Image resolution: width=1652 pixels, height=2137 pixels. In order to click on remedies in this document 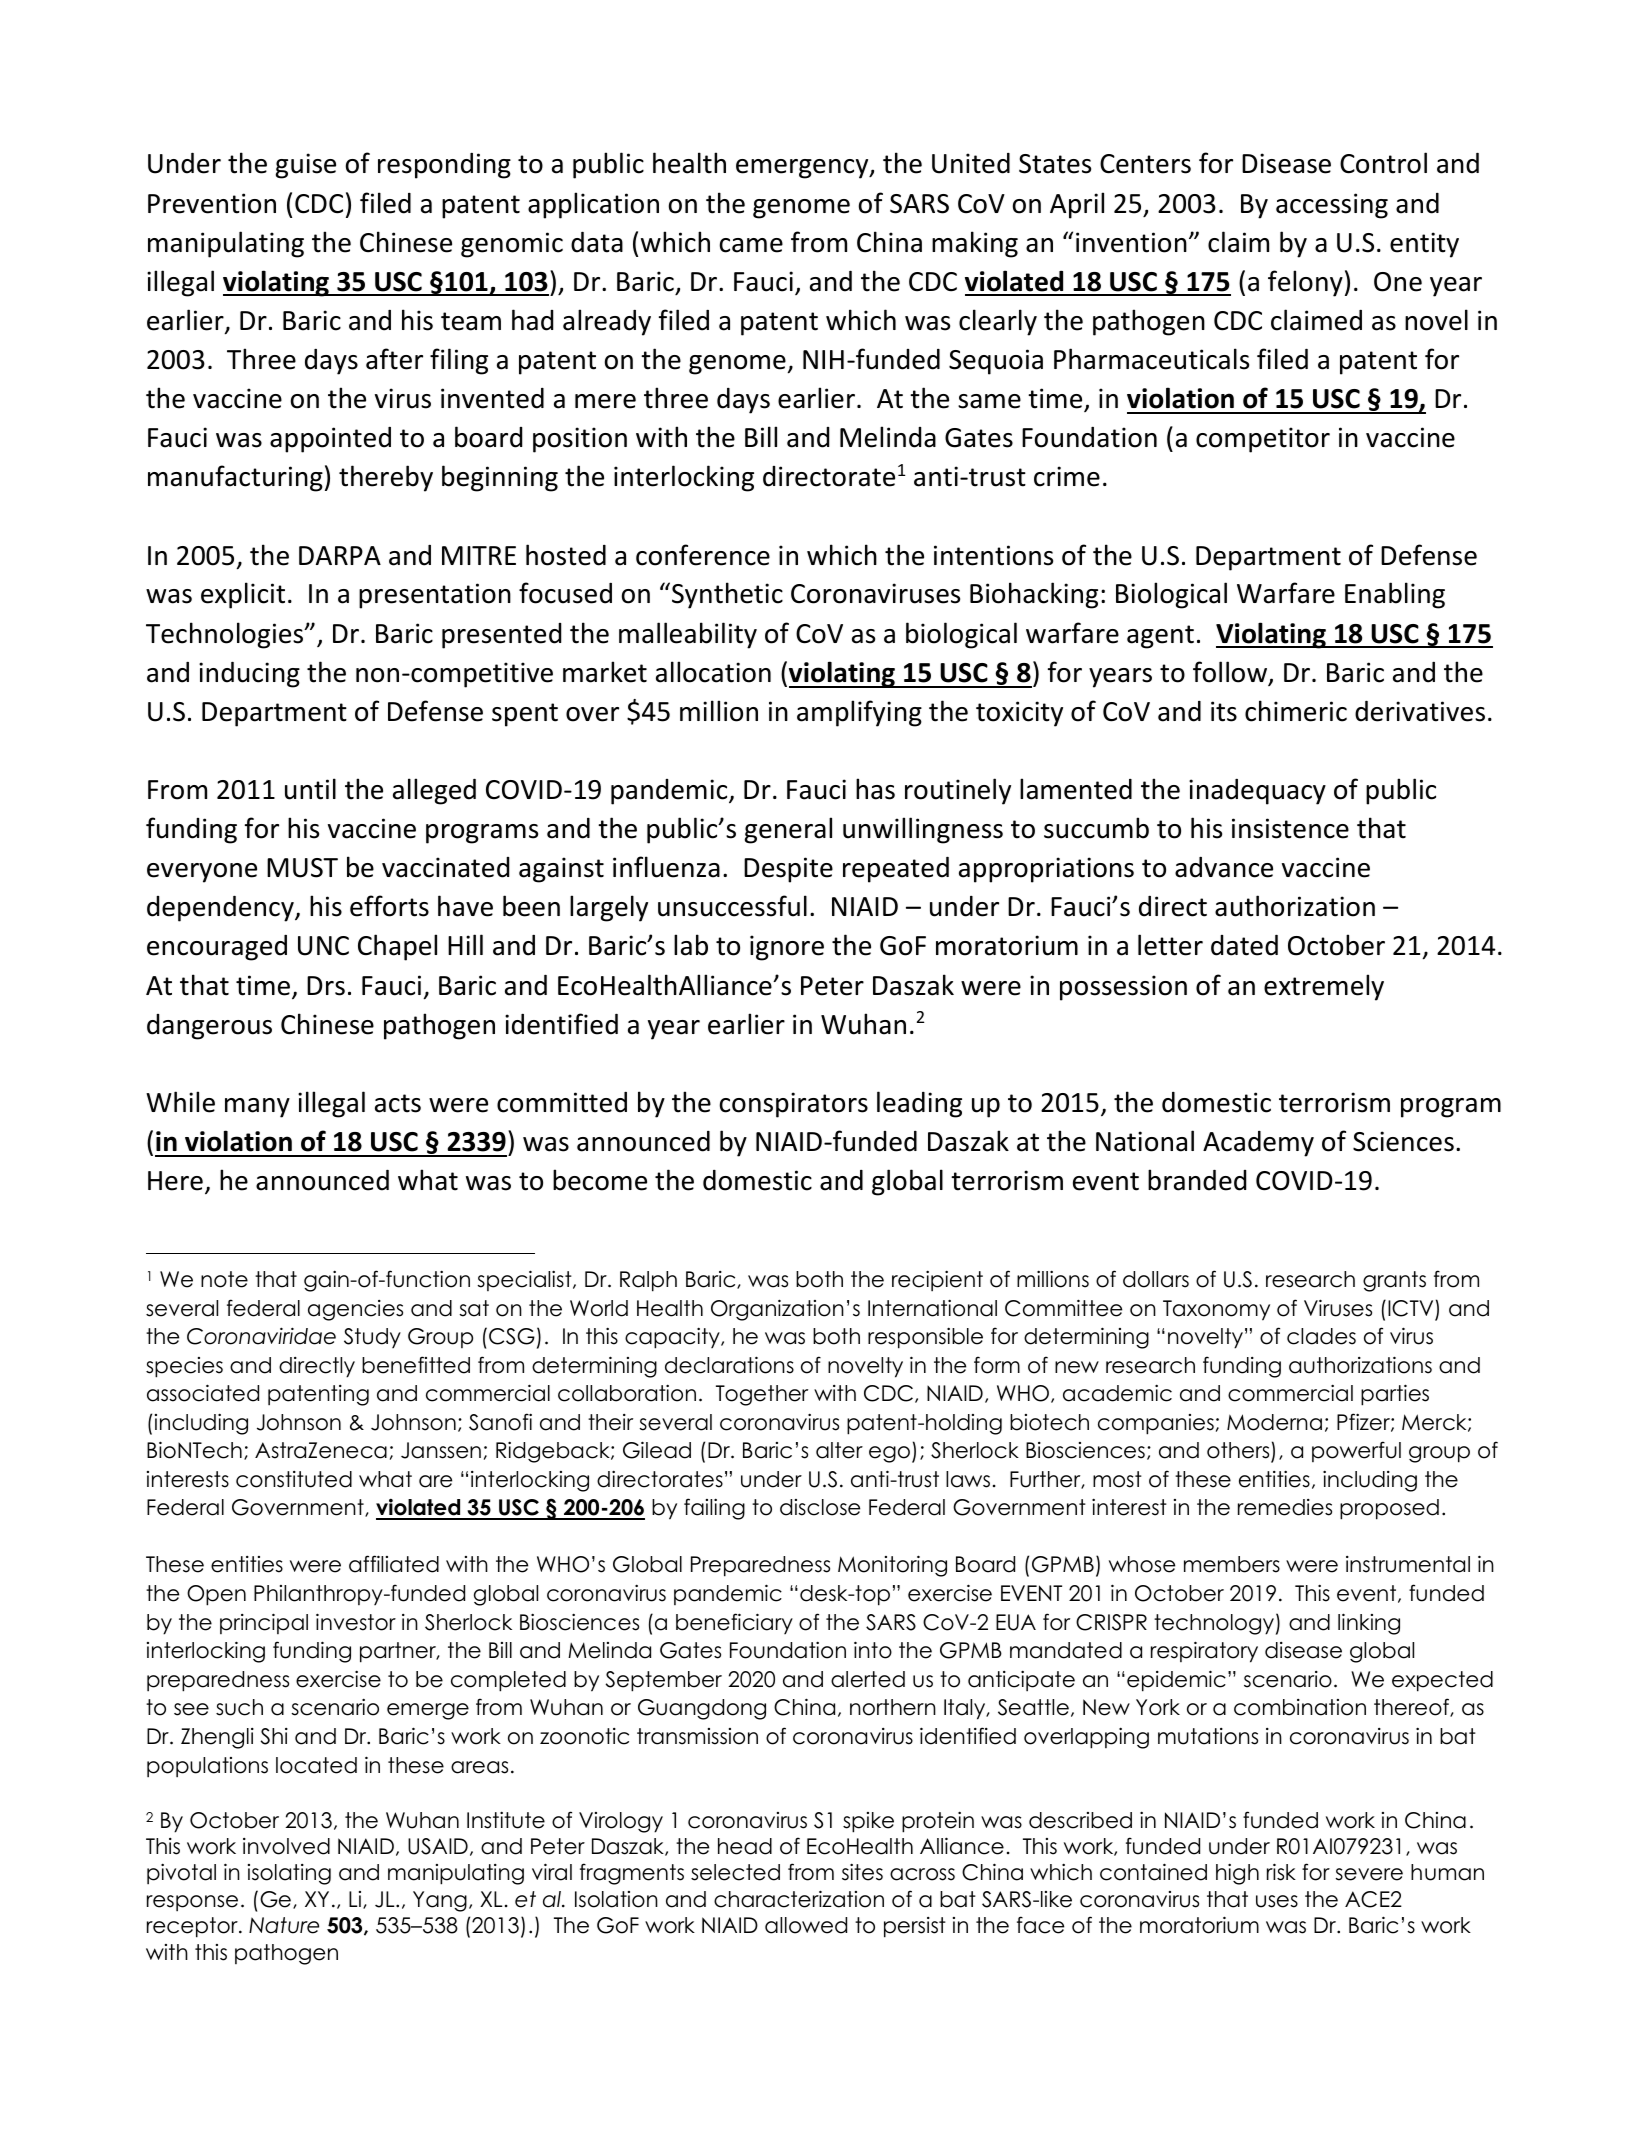, I will do `click(1285, 1507)`.
